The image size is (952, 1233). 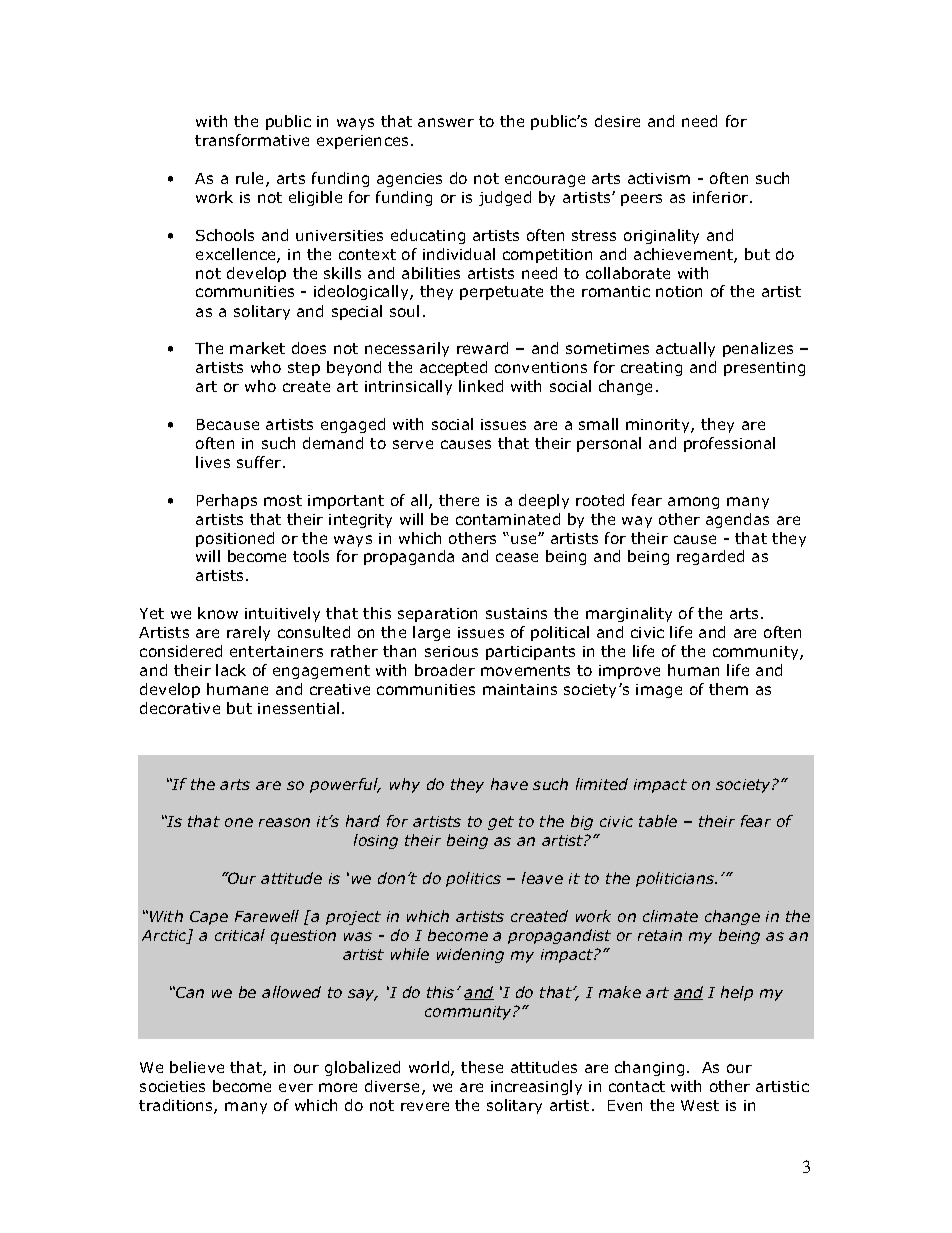 I want to click on transformative, so click(x=252, y=140).
